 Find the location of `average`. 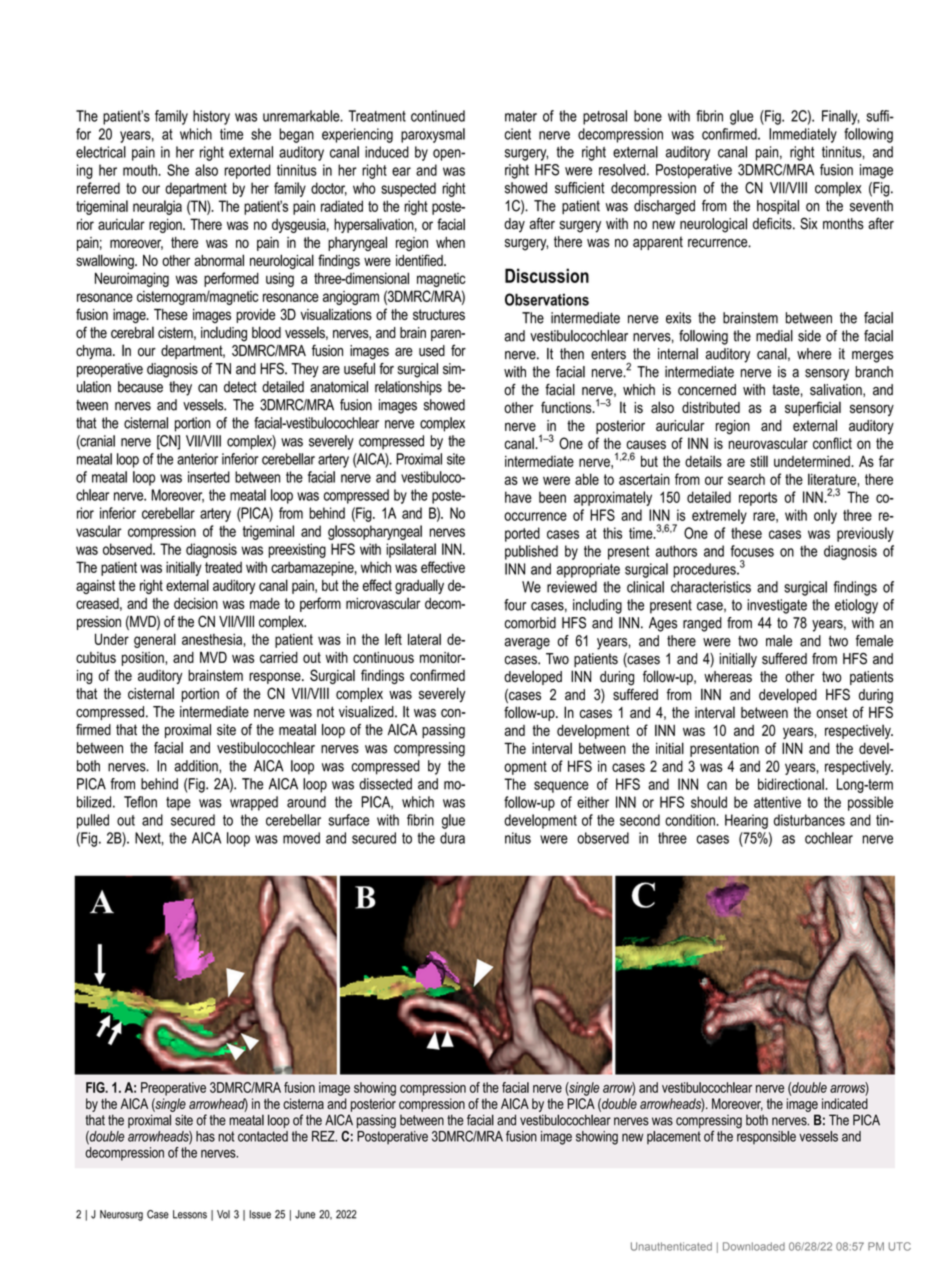

average is located at coordinates (527, 644).
